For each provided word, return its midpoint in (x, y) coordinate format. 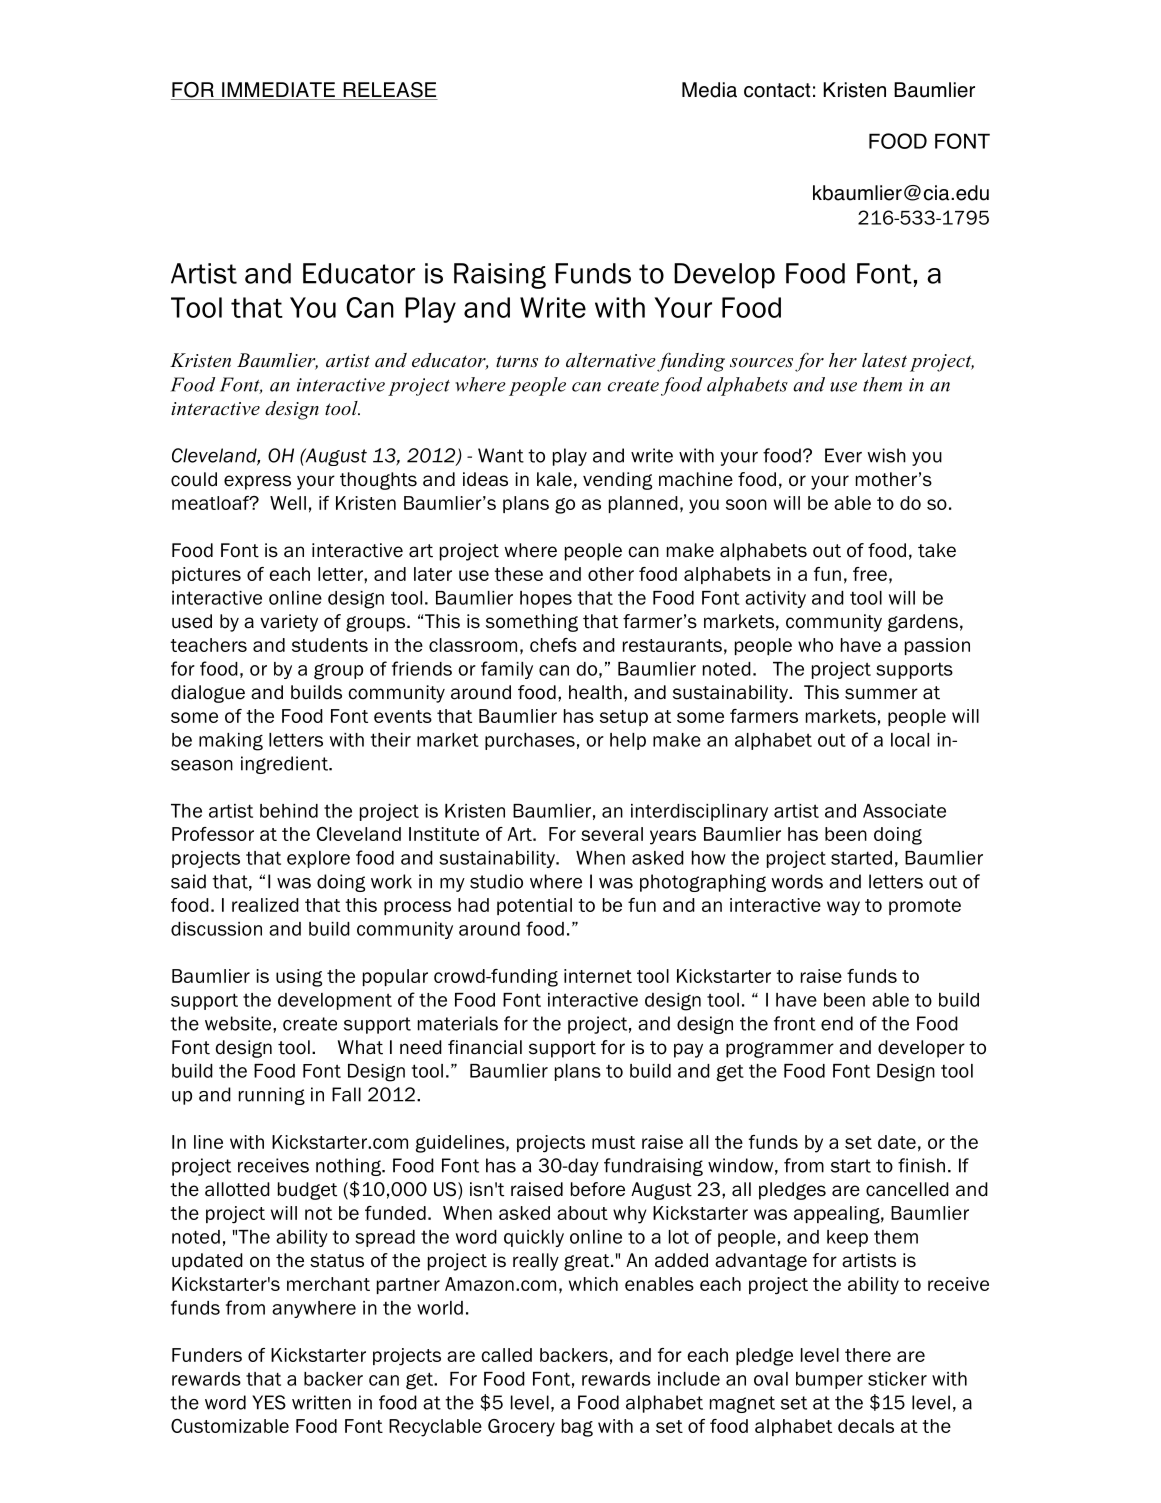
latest (884, 360)
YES (269, 1402)
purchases (530, 741)
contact (777, 90)
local (910, 740)
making (231, 742)
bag (577, 1428)
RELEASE (389, 91)
